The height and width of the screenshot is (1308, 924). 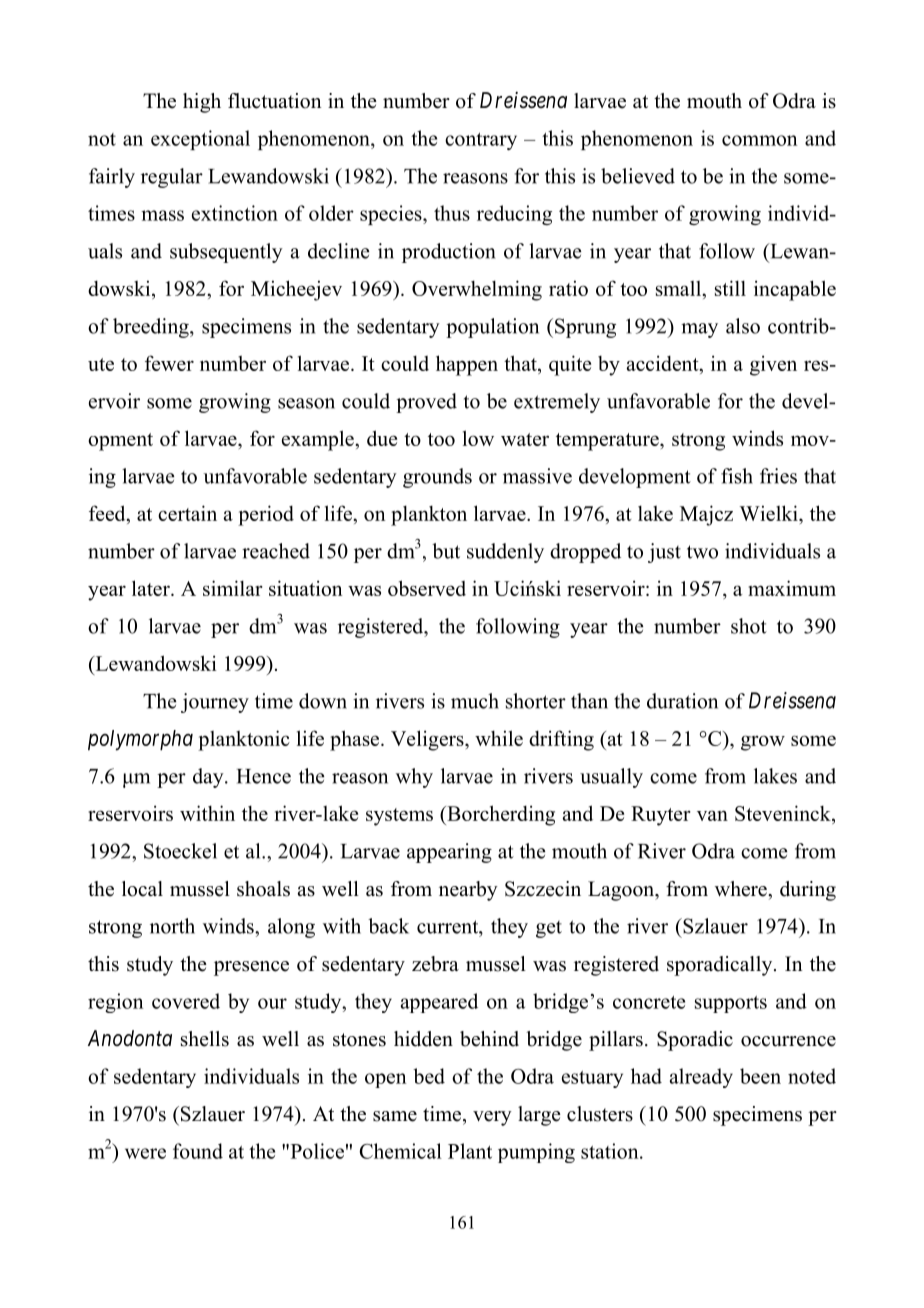 What do you see at coordinates (198, 1151) in the screenshot?
I see `found` at bounding box center [198, 1151].
